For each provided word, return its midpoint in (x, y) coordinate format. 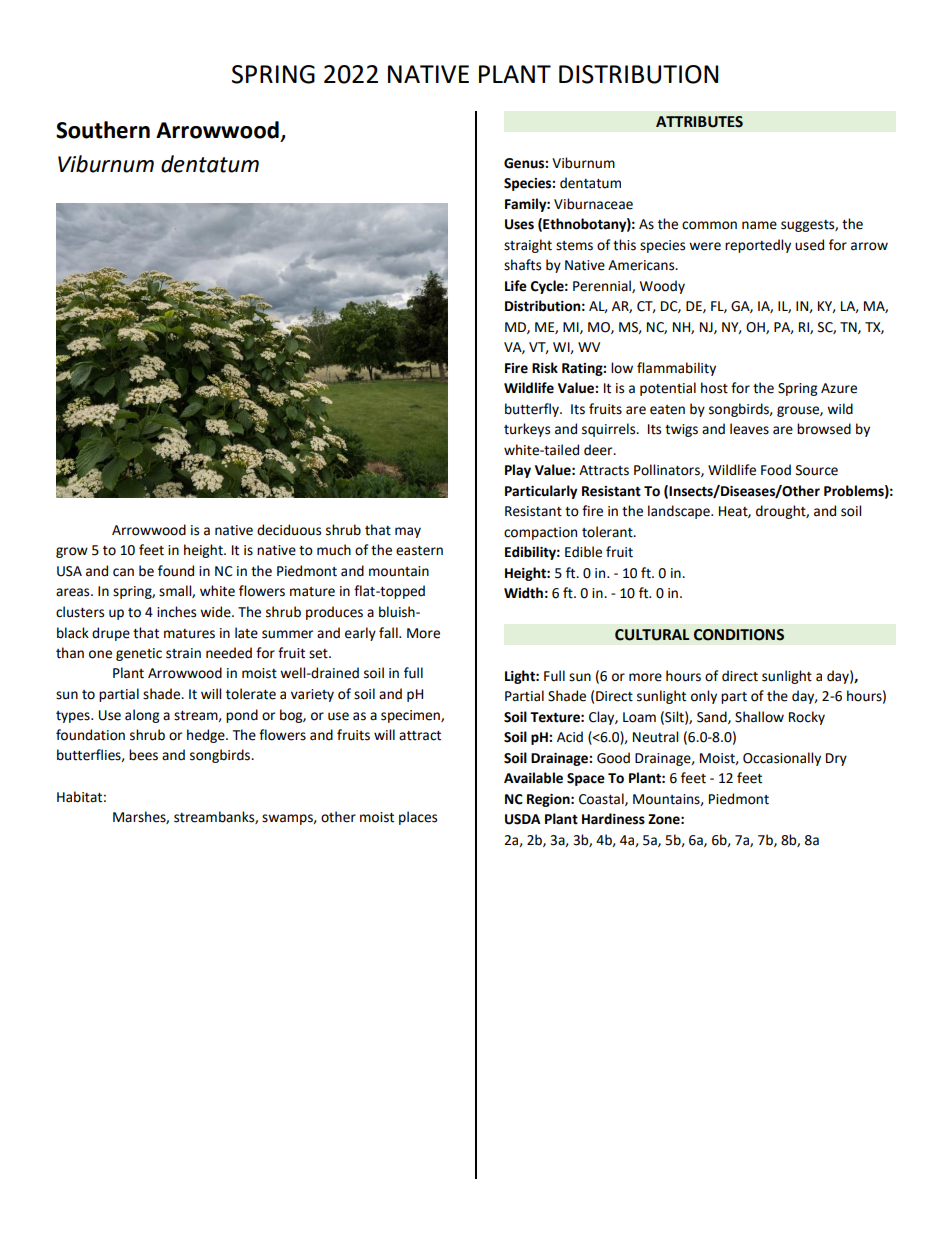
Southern (103, 130)
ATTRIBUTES (699, 122)
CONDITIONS (739, 635)
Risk (545, 368)
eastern (419, 551)
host (714, 388)
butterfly (533, 410)
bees (143, 755)
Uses (519, 224)
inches (176, 612)
